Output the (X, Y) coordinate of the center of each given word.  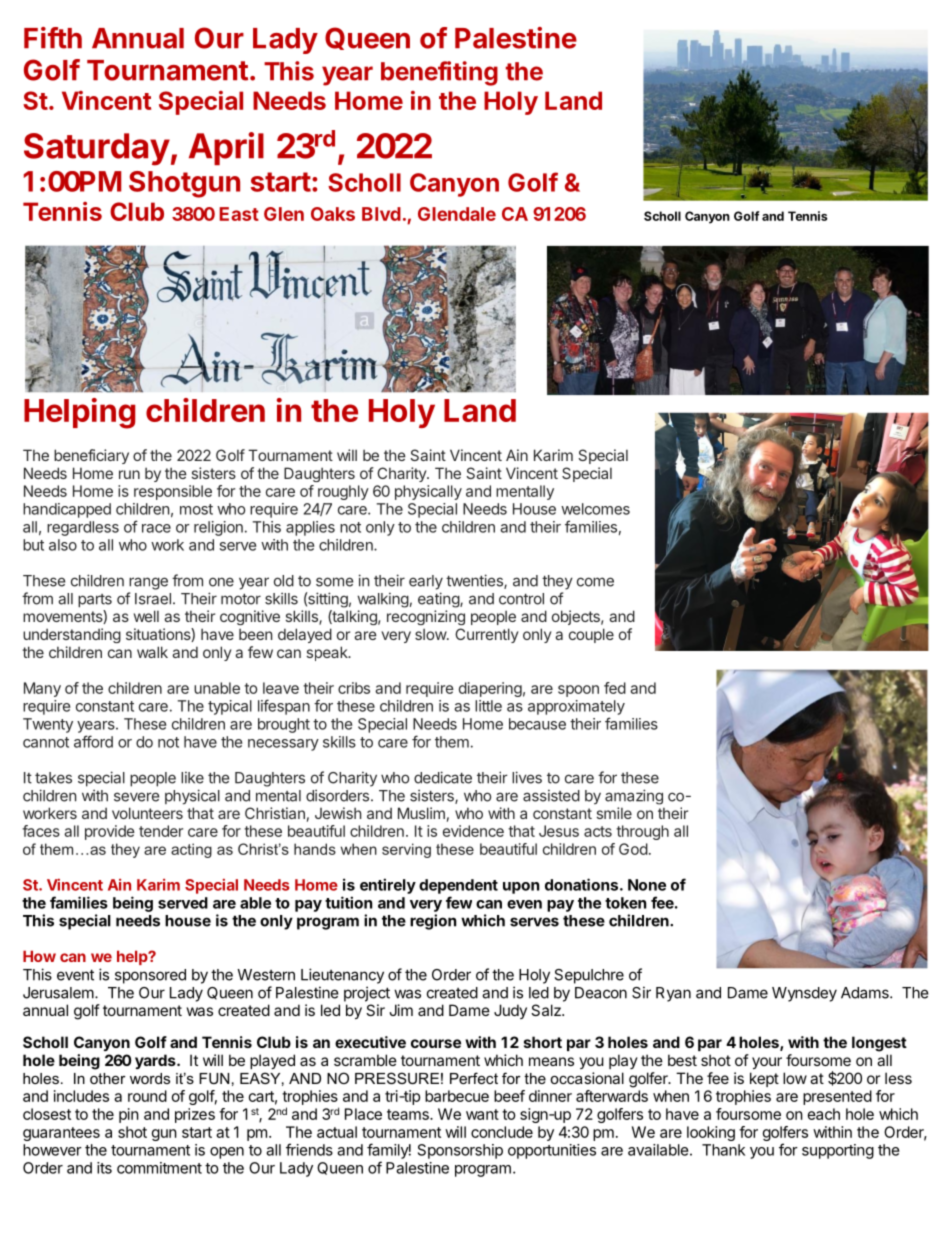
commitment (159, 1168)
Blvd (381, 214)
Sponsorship (460, 1151)
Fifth (53, 38)
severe (136, 797)
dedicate (443, 777)
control (521, 599)
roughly (343, 492)
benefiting (439, 73)
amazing (634, 797)
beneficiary (91, 456)
